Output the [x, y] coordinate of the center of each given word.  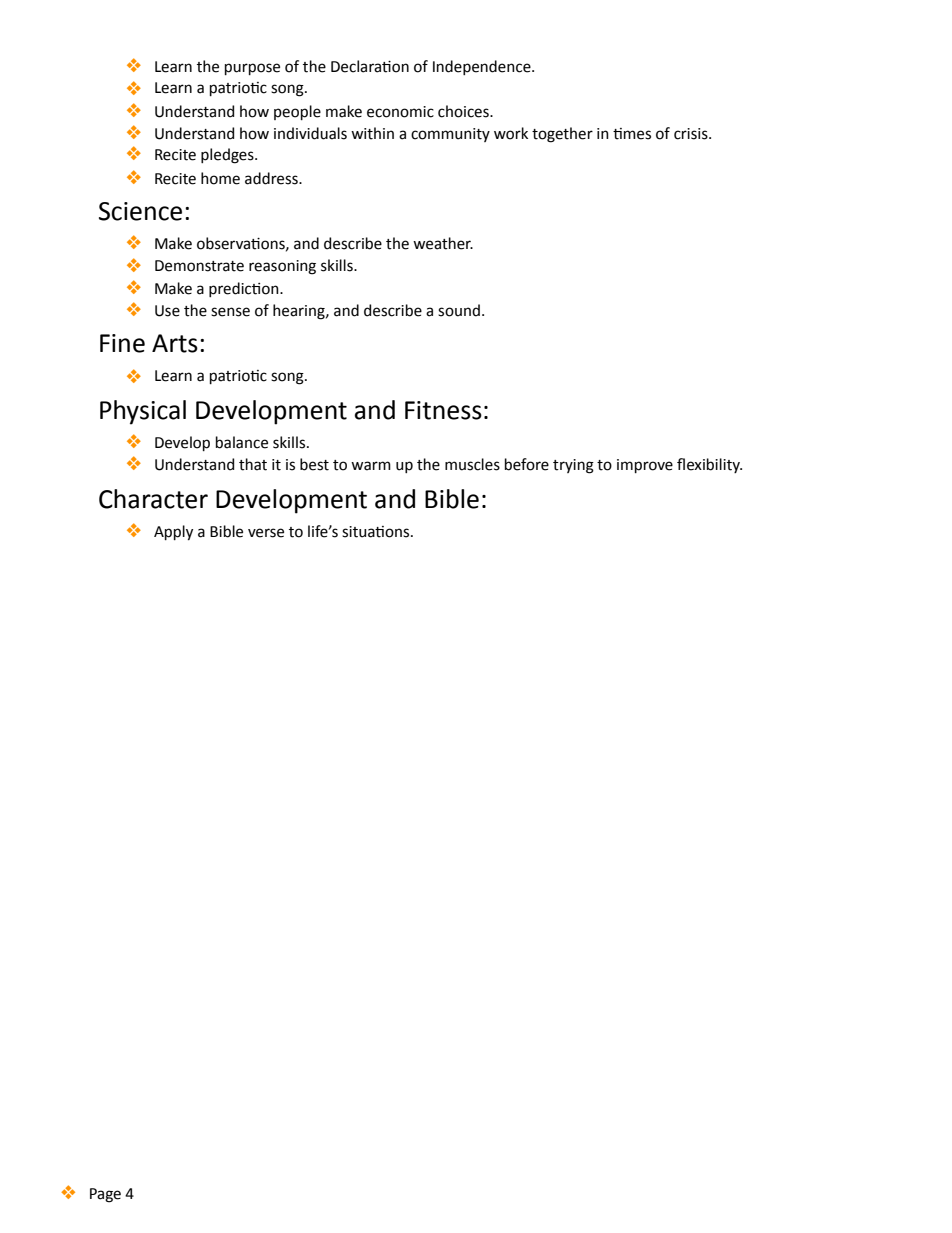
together [562, 135]
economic [400, 112]
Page [105, 1195]
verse [266, 533]
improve [645, 466]
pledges [228, 156]
